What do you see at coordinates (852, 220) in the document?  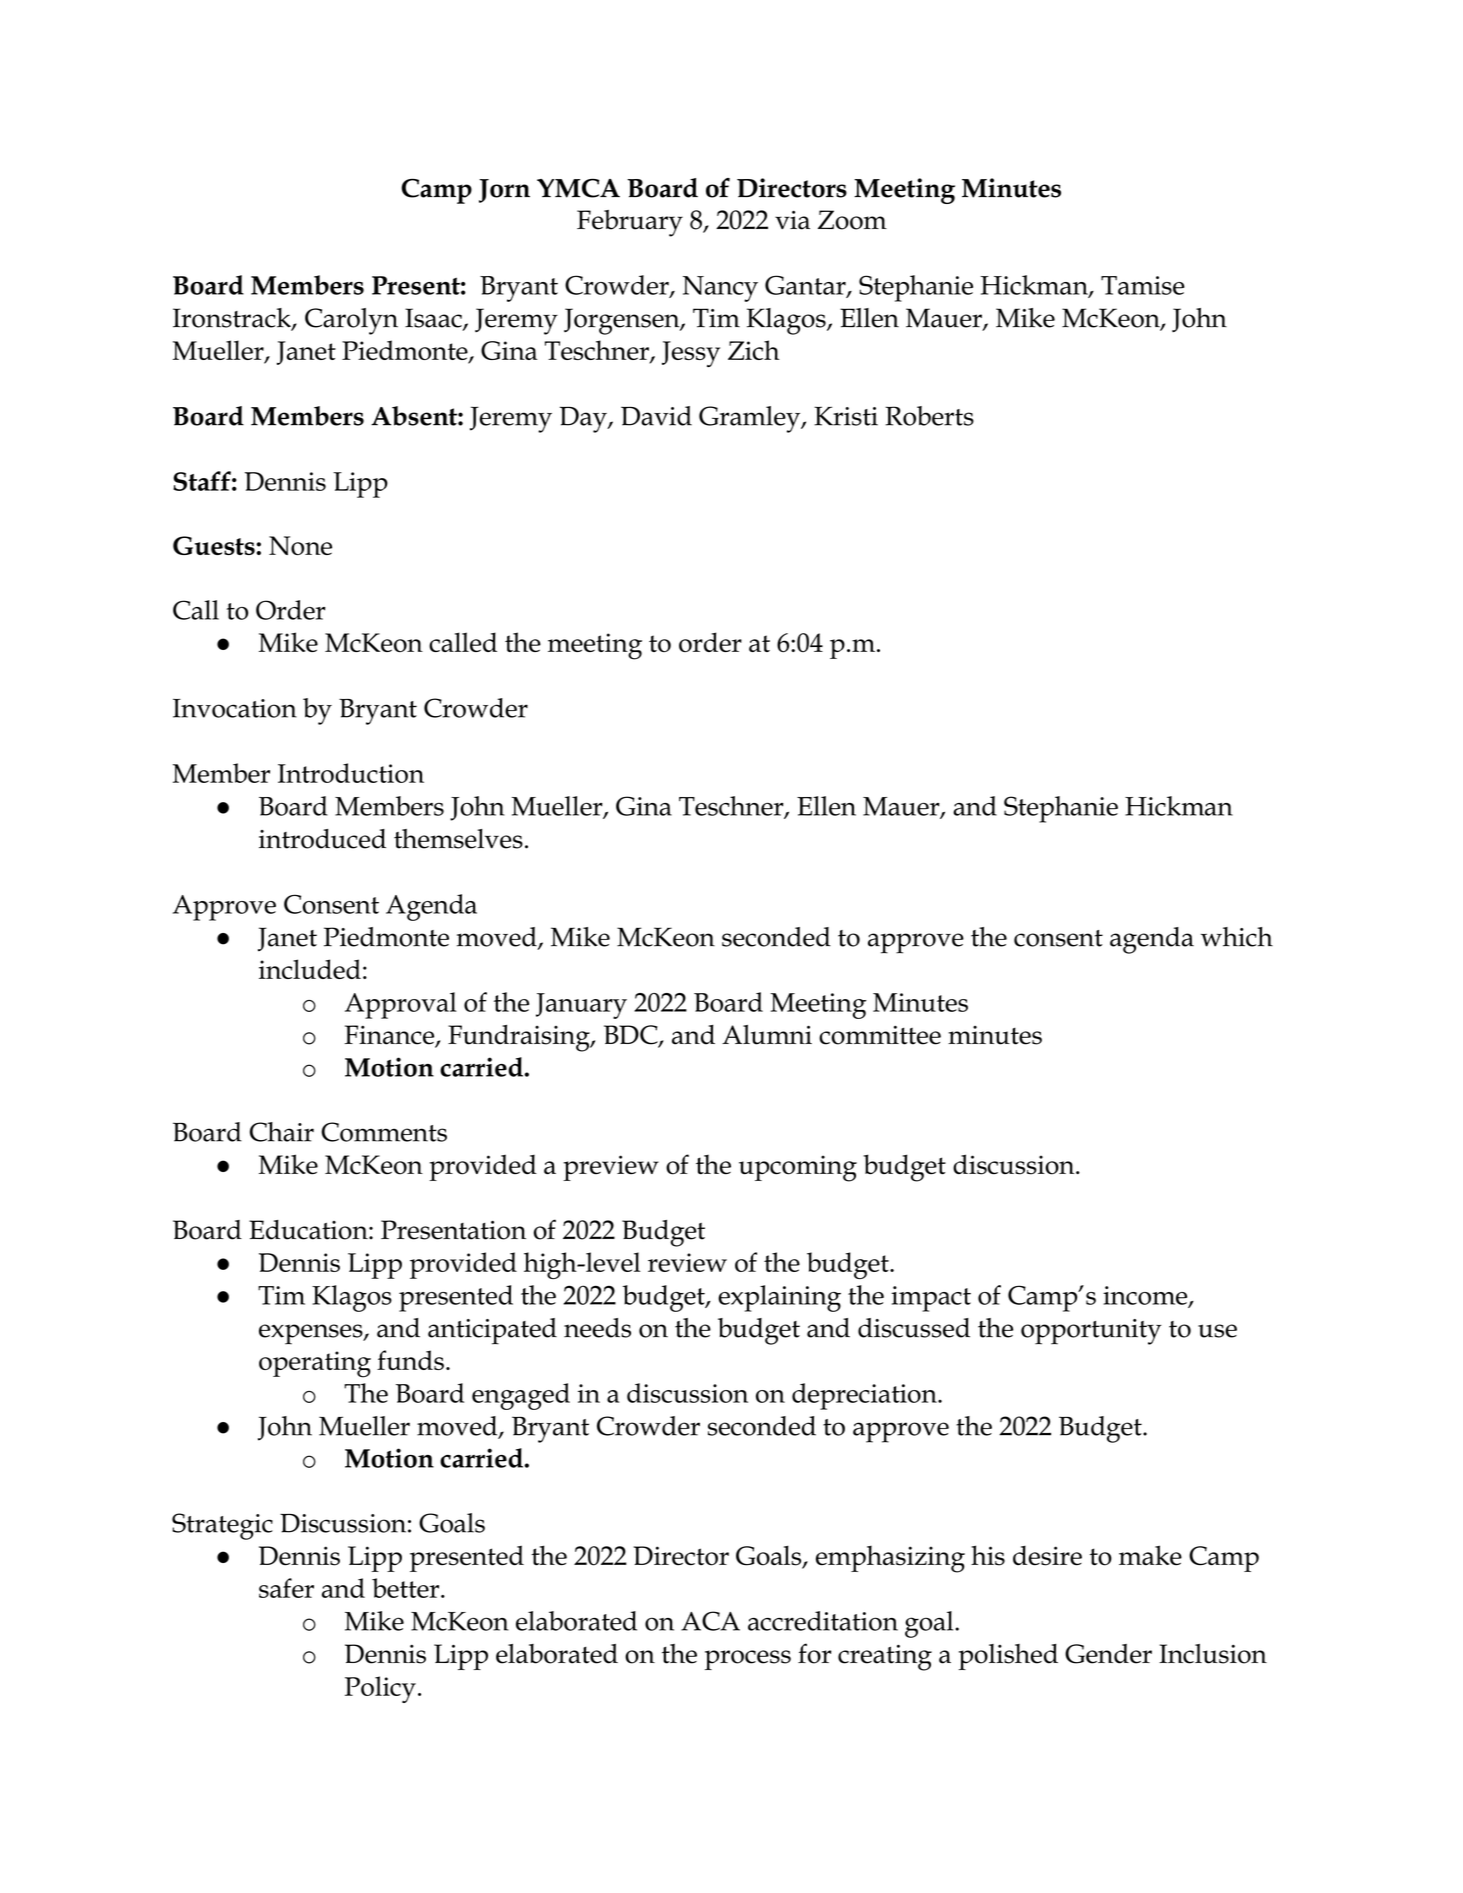 I see `Zoom` at bounding box center [852, 220].
